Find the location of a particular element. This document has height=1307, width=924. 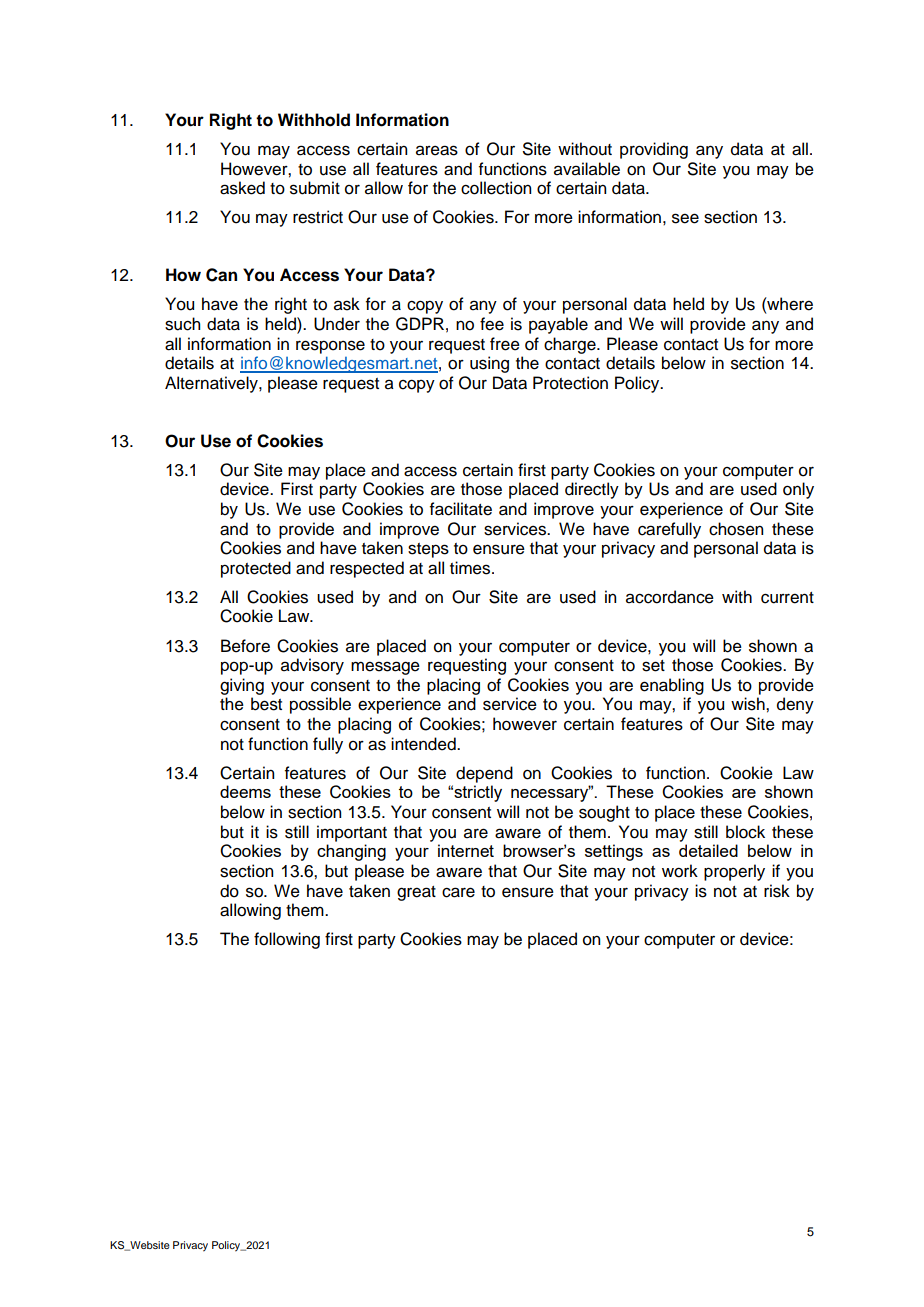

great is located at coordinates (416, 893).
